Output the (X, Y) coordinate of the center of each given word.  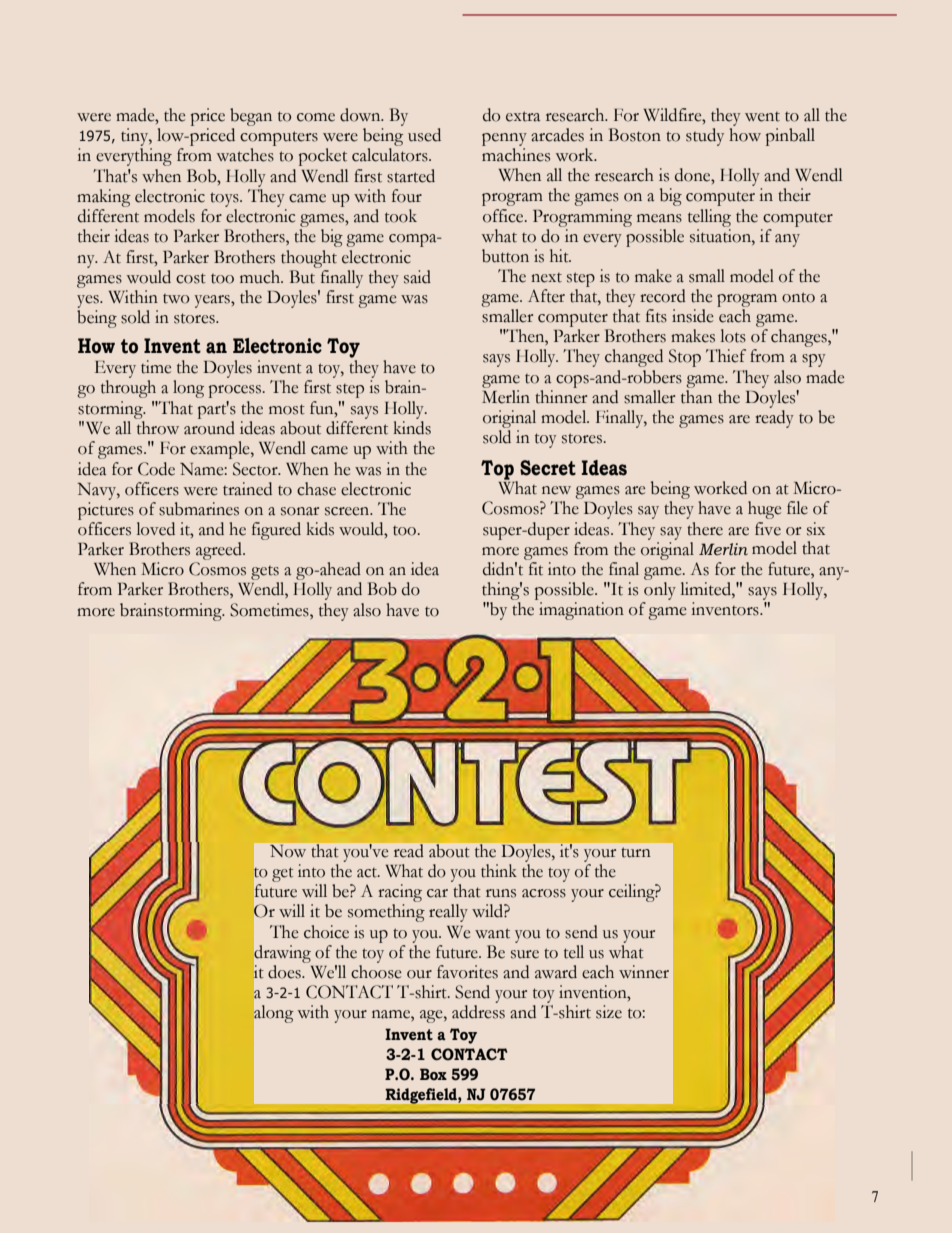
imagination (581, 611)
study (705, 137)
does (285, 972)
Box (433, 1074)
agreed (220, 551)
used (424, 135)
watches (245, 155)
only (660, 591)
